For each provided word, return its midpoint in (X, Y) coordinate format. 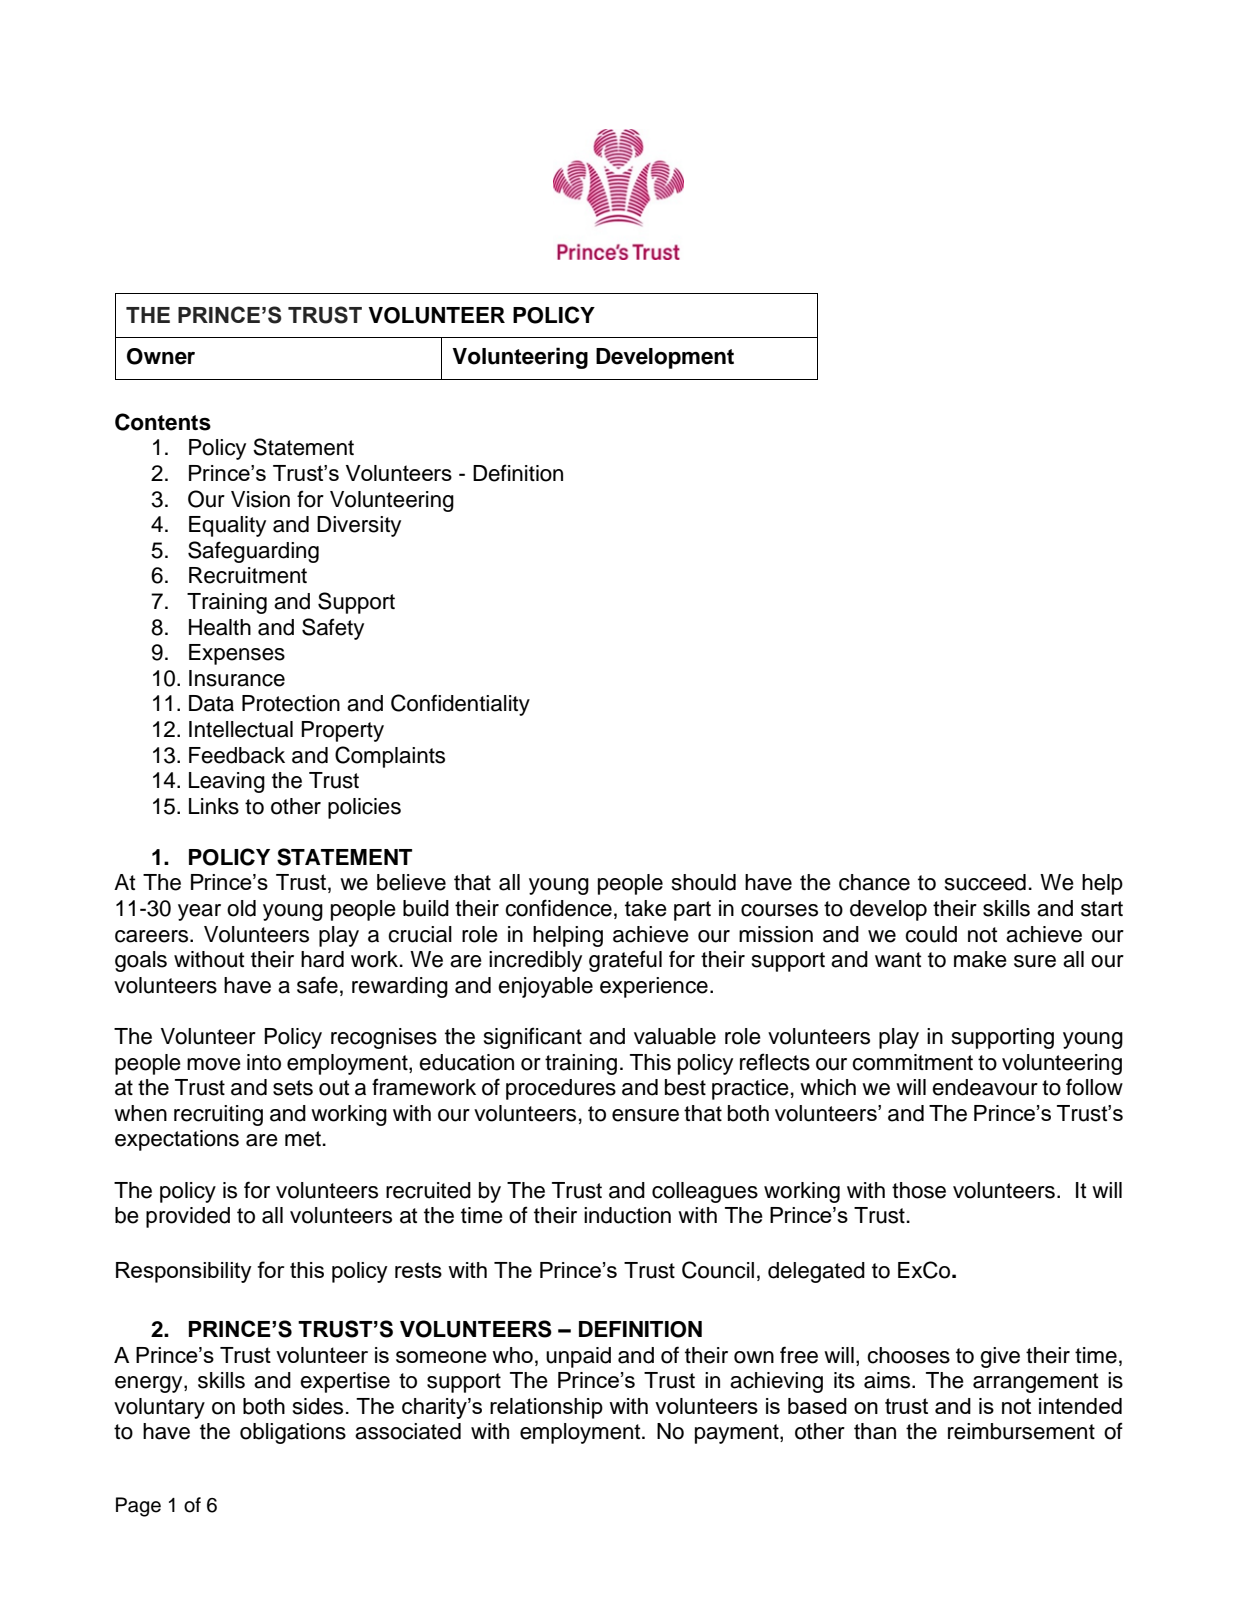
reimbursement (1021, 1431)
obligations (293, 1433)
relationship (546, 1408)
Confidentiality (460, 705)
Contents (163, 422)
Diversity (359, 526)
